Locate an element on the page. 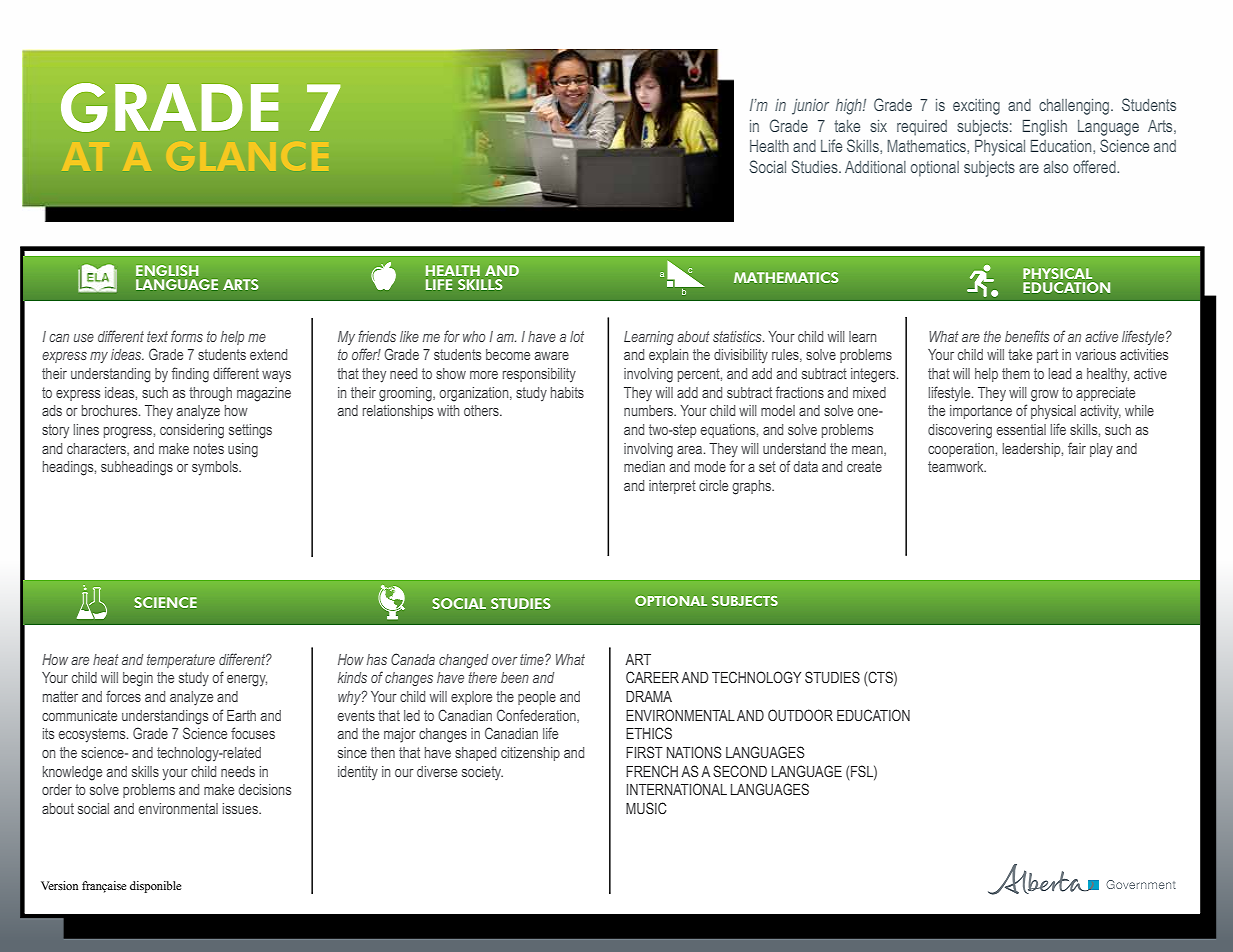 The width and height of the document is (1233, 952). OUTDOOR is located at coordinates (800, 715).
